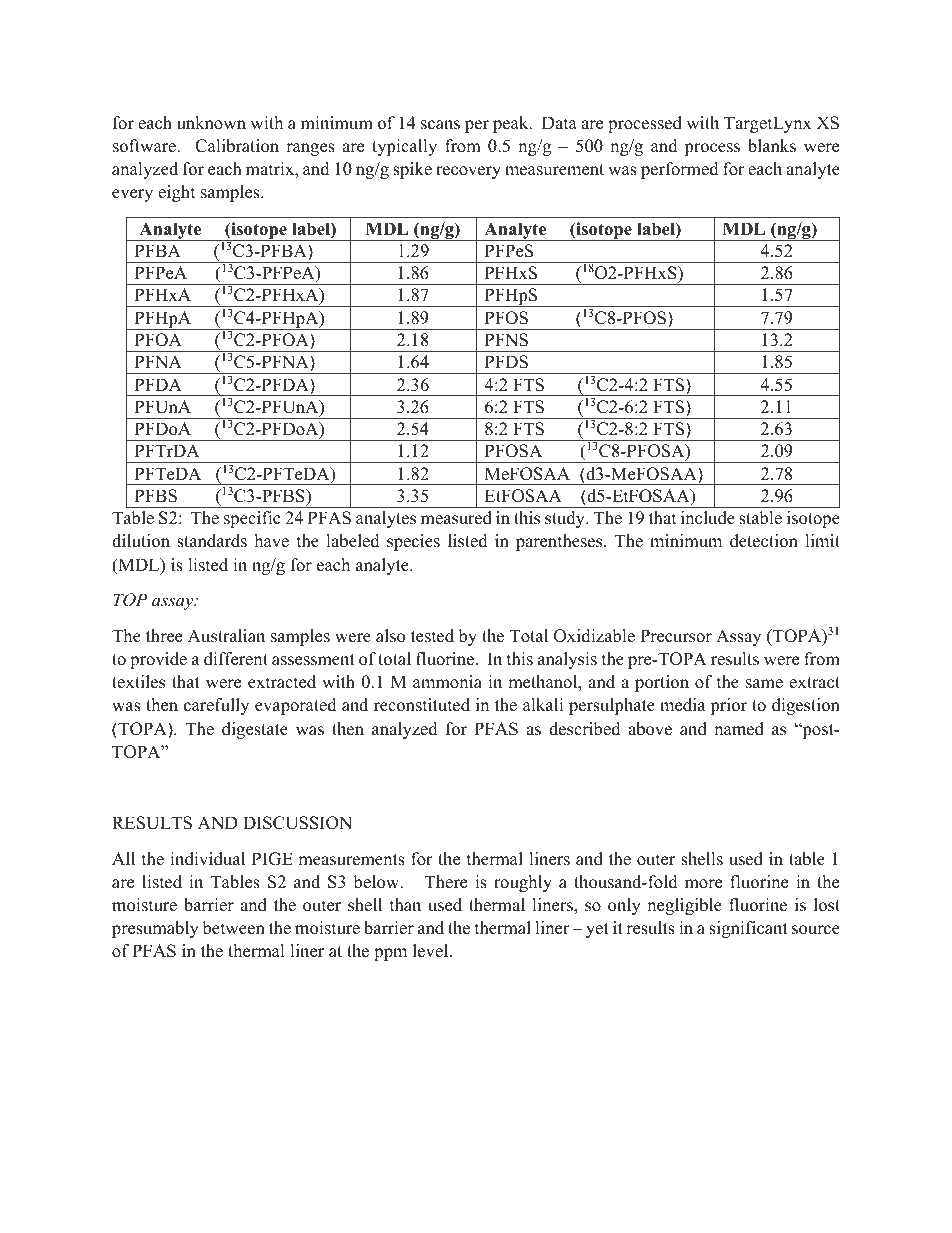 The height and width of the screenshot is (1233, 952). What do you see at coordinates (748, 929) in the screenshot?
I see `significant` at bounding box center [748, 929].
